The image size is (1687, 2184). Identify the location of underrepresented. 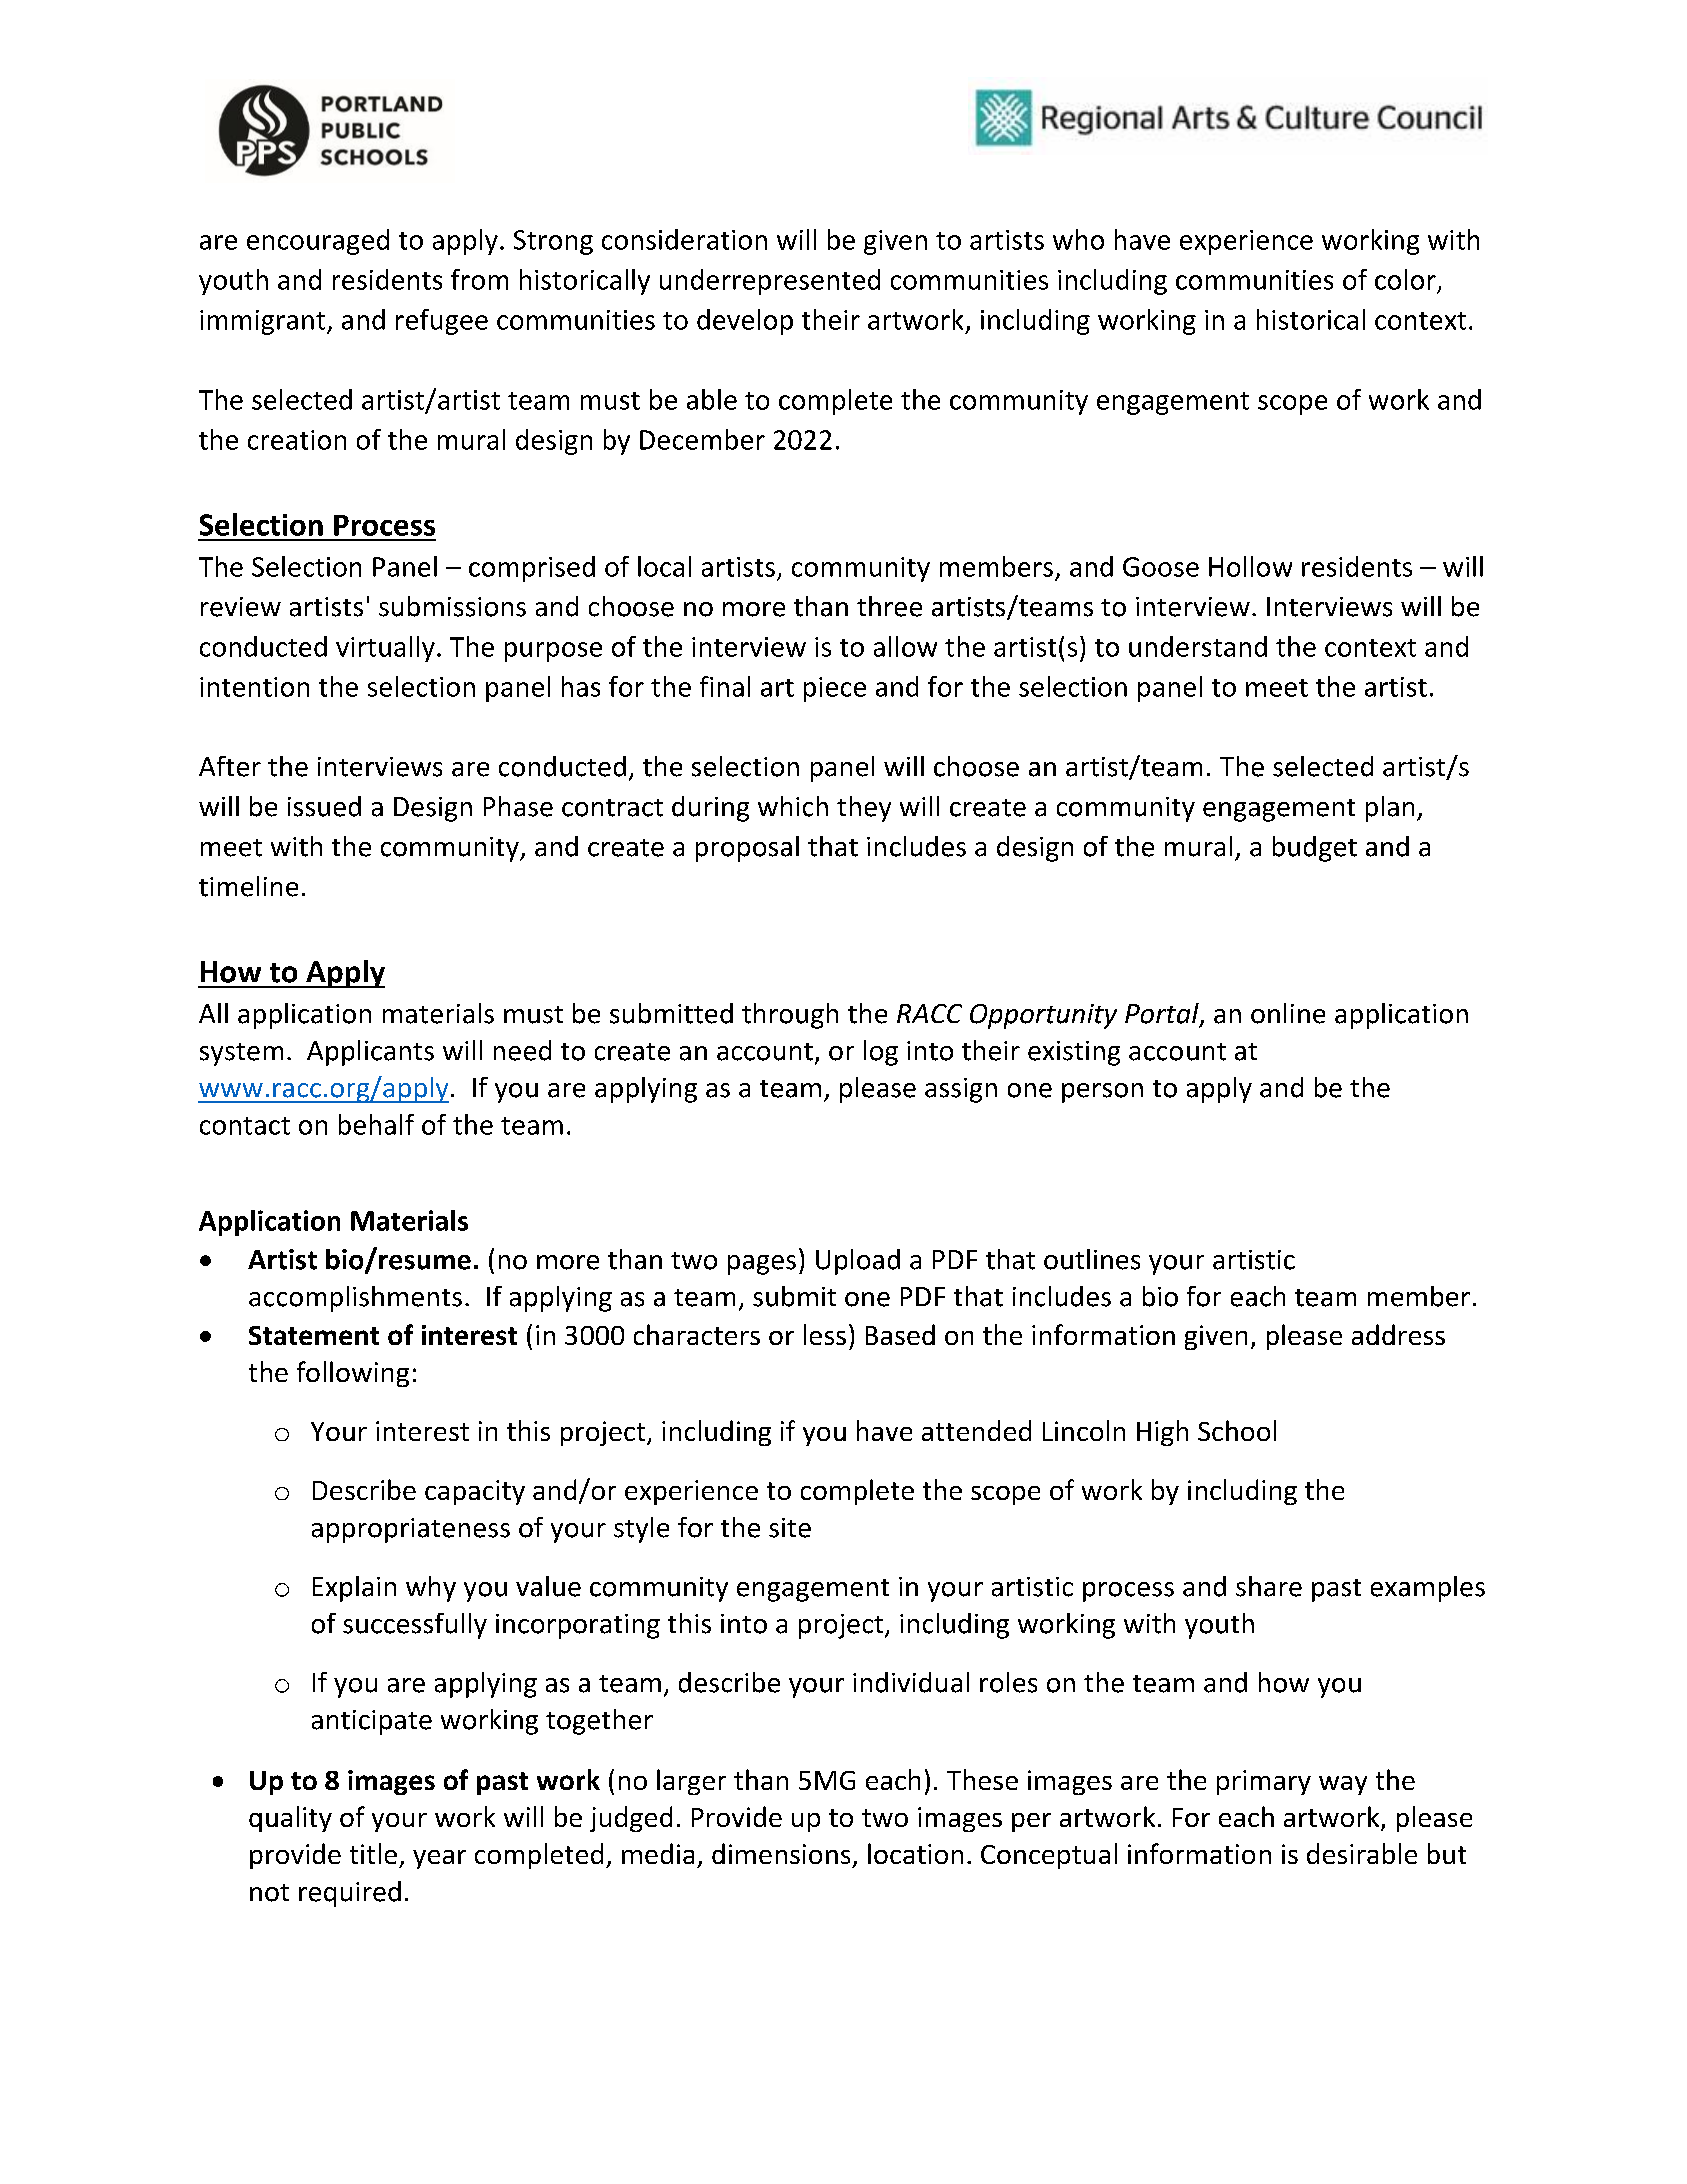
(770, 282).
